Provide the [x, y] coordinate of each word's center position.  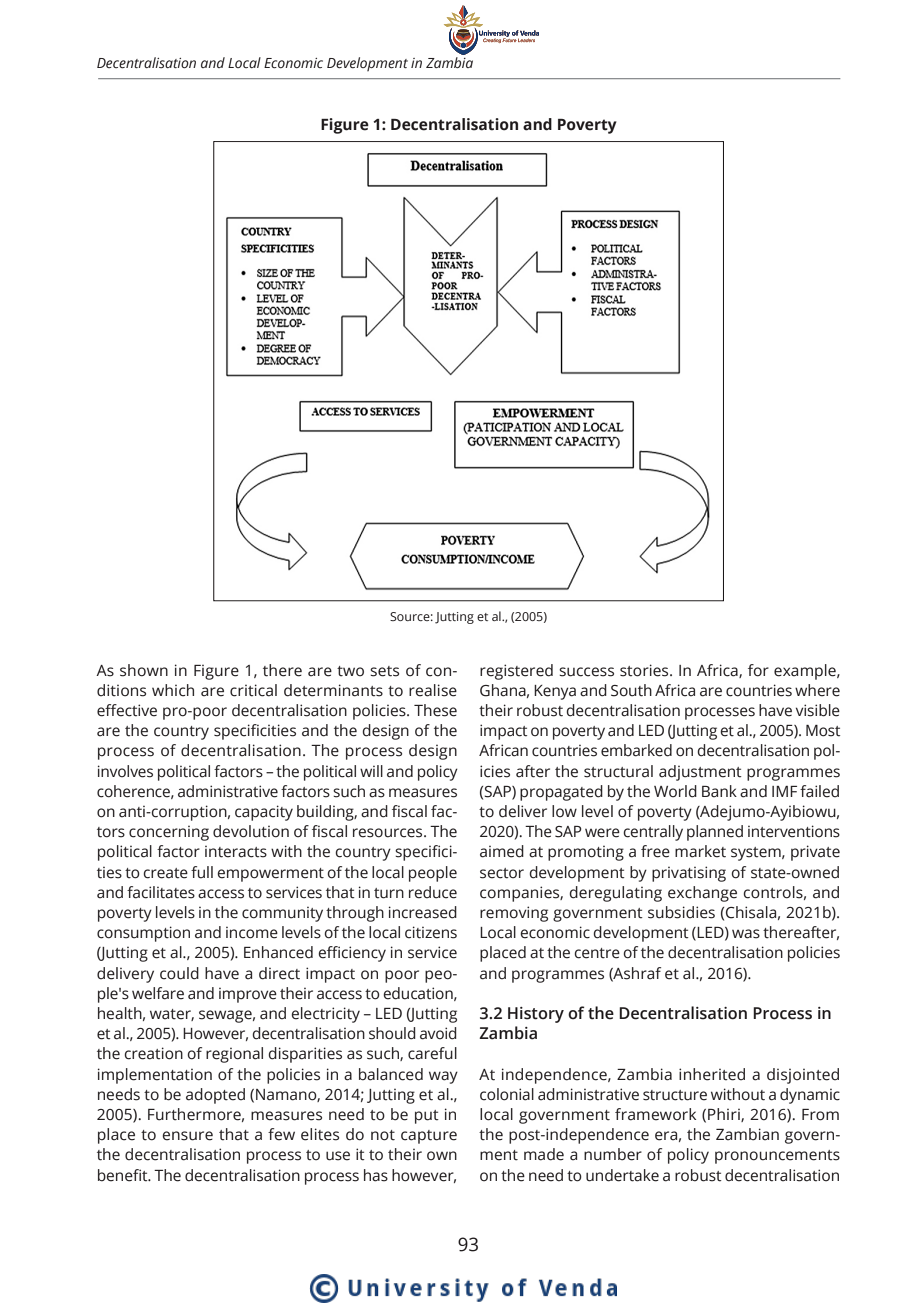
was [746, 934]
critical [253, 690]
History [536, 1015]
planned [715, 833]
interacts [236, 852]
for [758, 670]
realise [433, 690]
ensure [187, 1136]
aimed [502, 851]
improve [248, 995]
